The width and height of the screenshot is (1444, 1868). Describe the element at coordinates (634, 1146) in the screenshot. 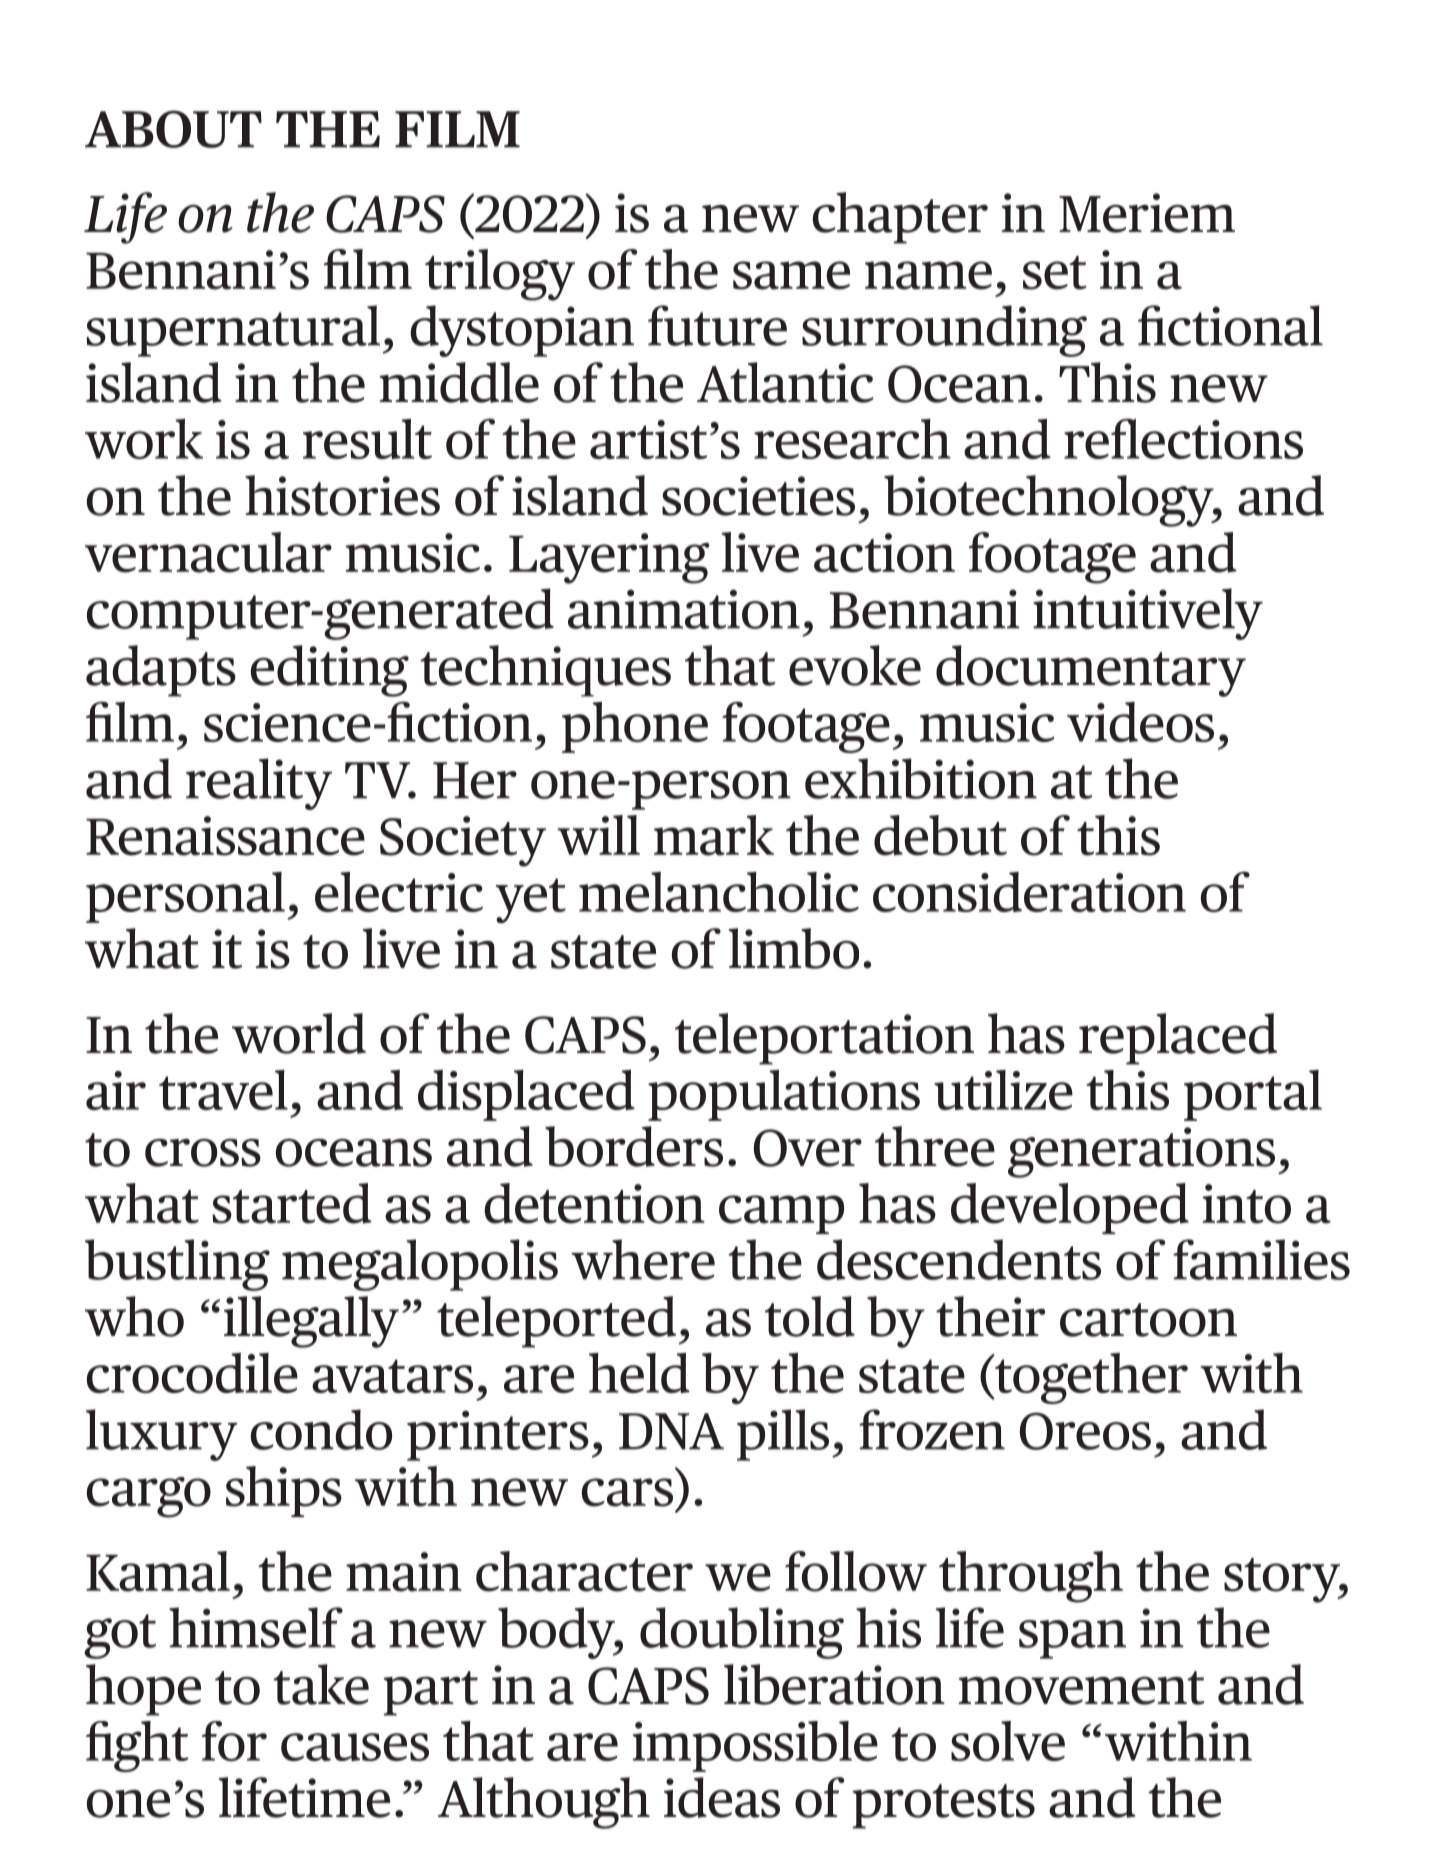

I see `borders` at that location.
